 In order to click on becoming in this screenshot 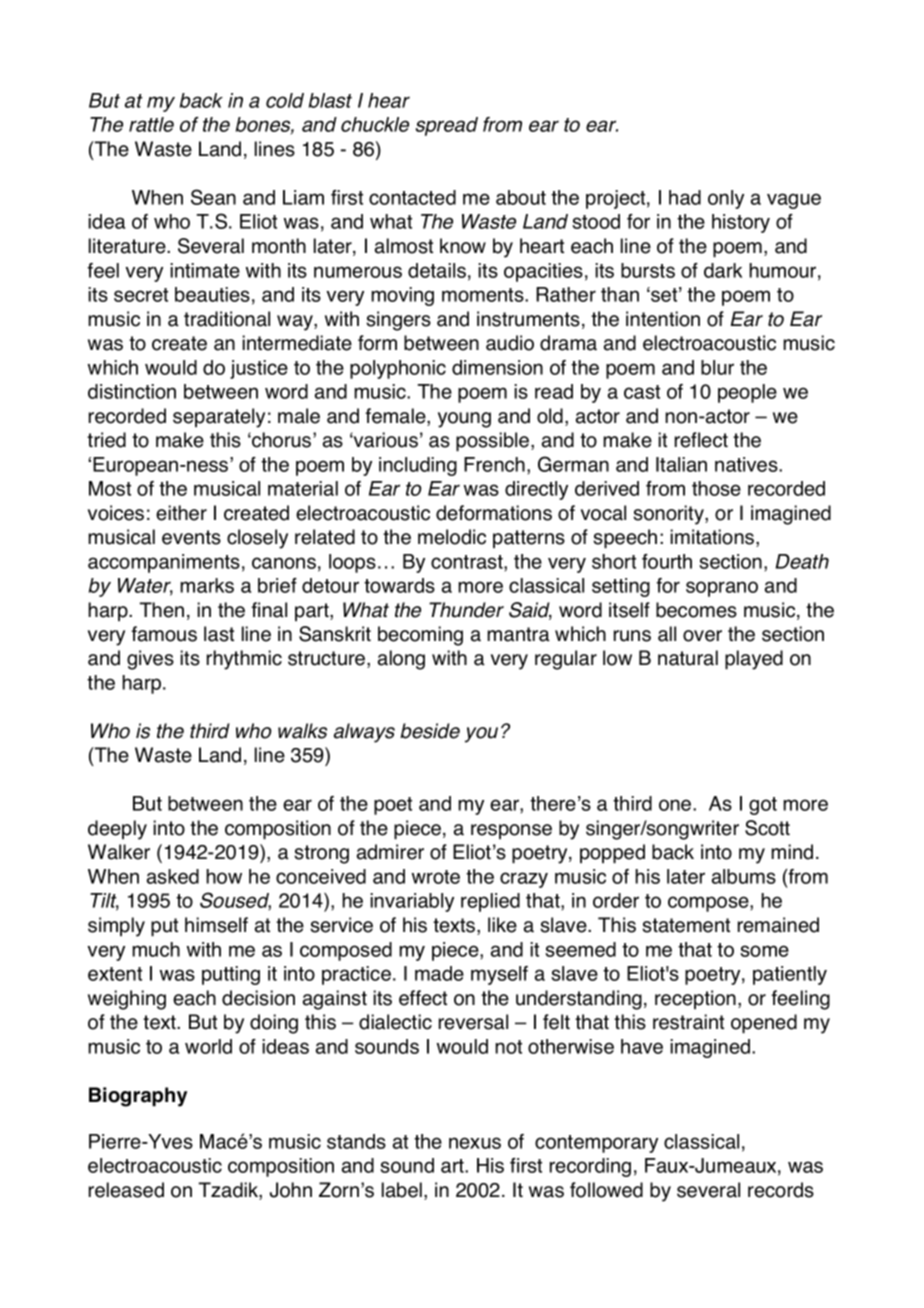, I will do `click(420, 636)`.
